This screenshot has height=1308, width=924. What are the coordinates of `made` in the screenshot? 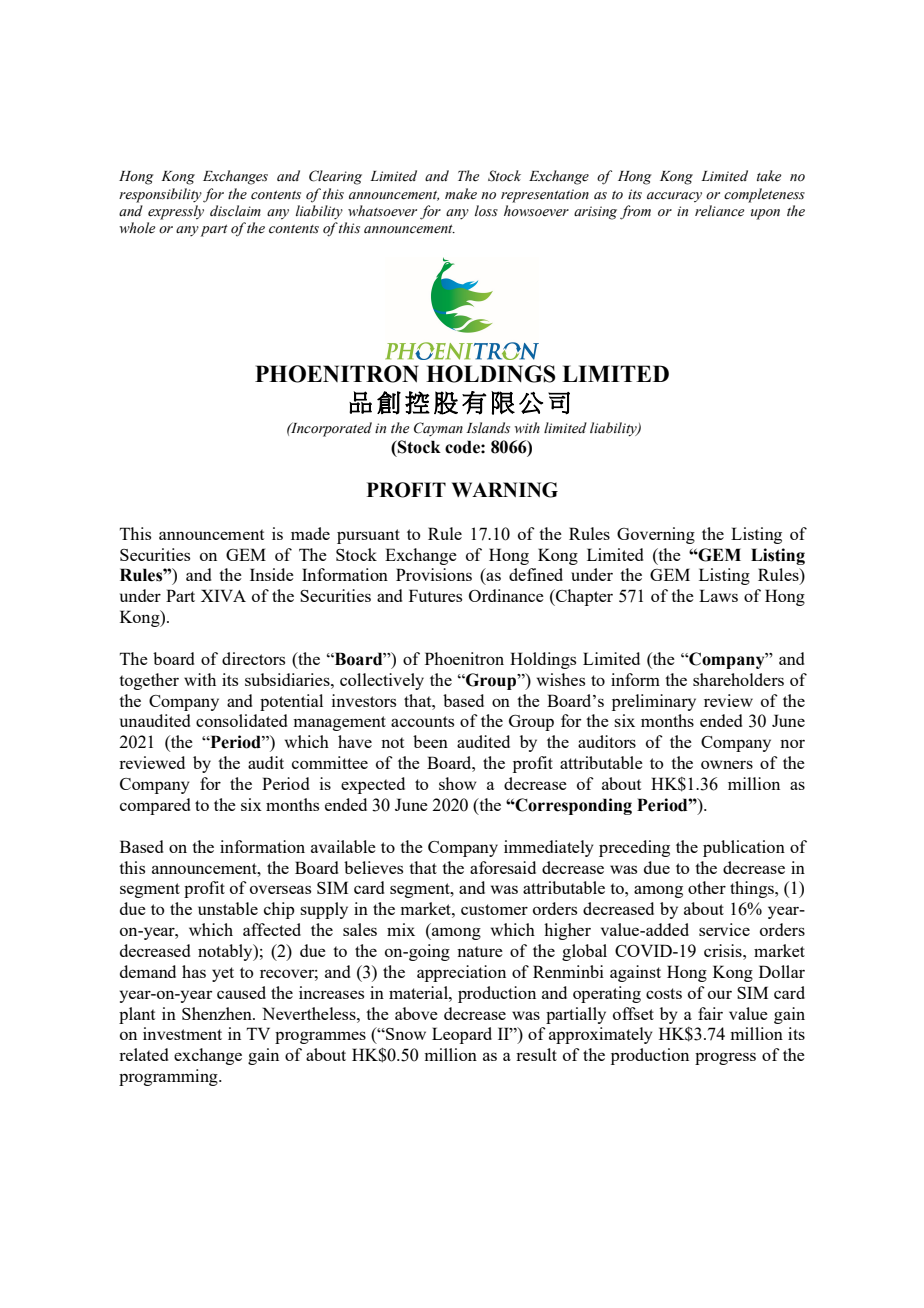 It's located at (310, 533).
